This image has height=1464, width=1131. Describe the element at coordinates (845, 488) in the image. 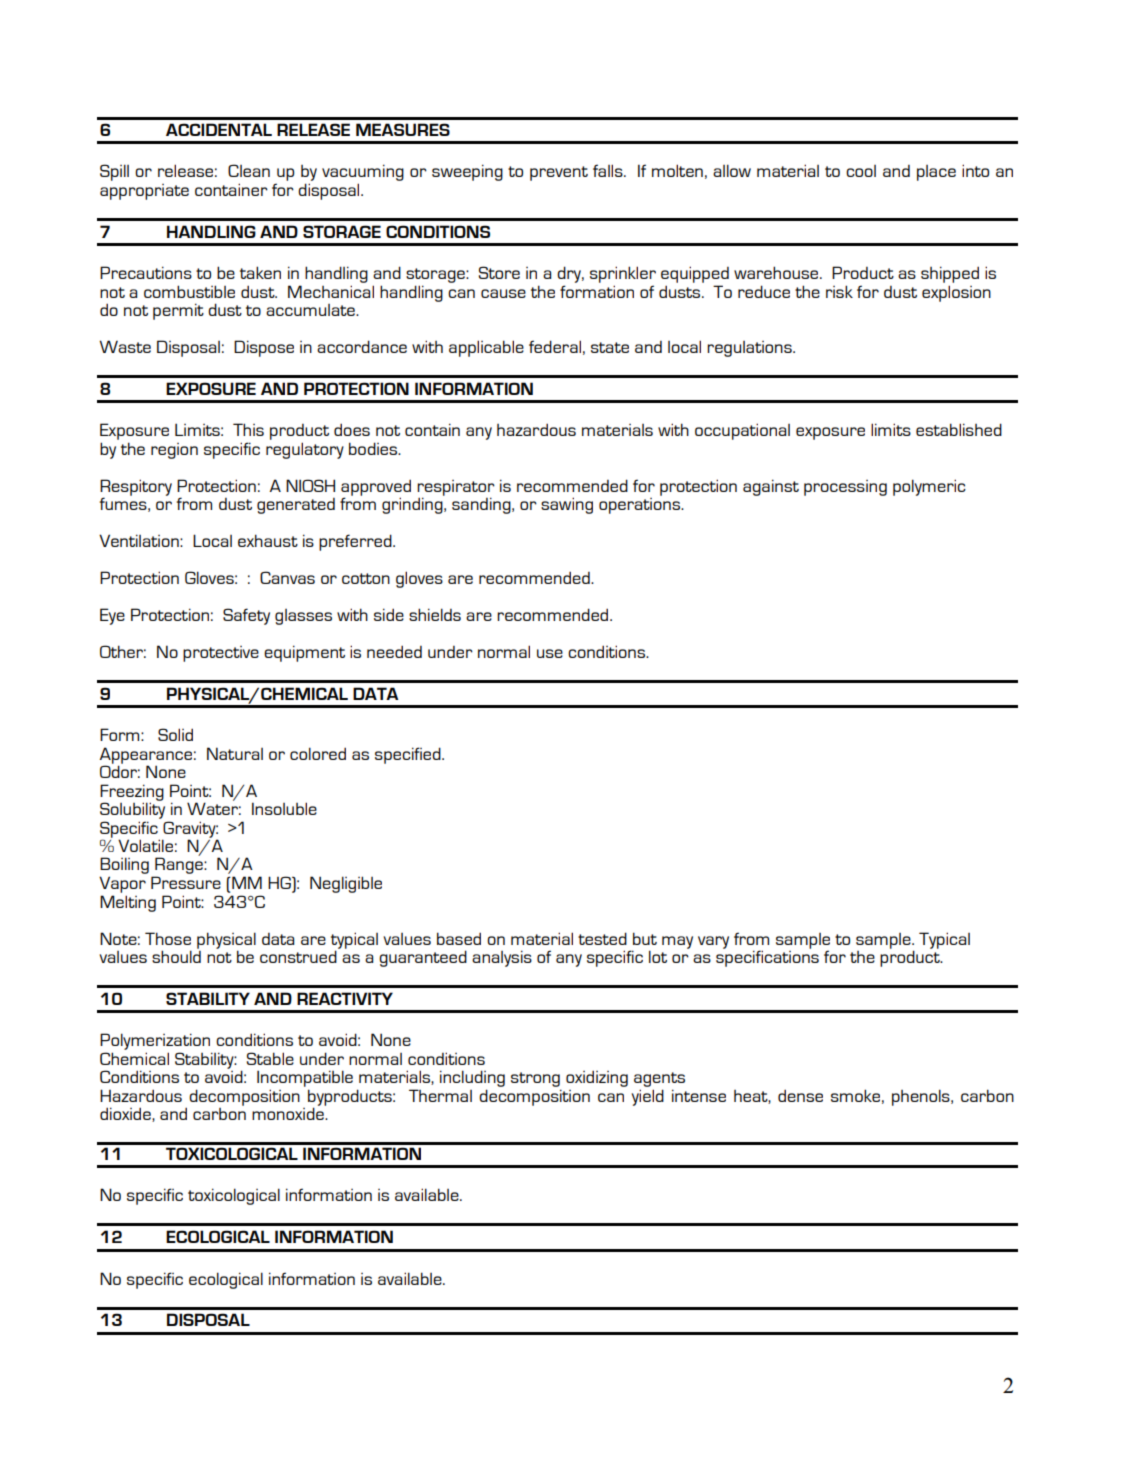

I see `processing` at that location.
